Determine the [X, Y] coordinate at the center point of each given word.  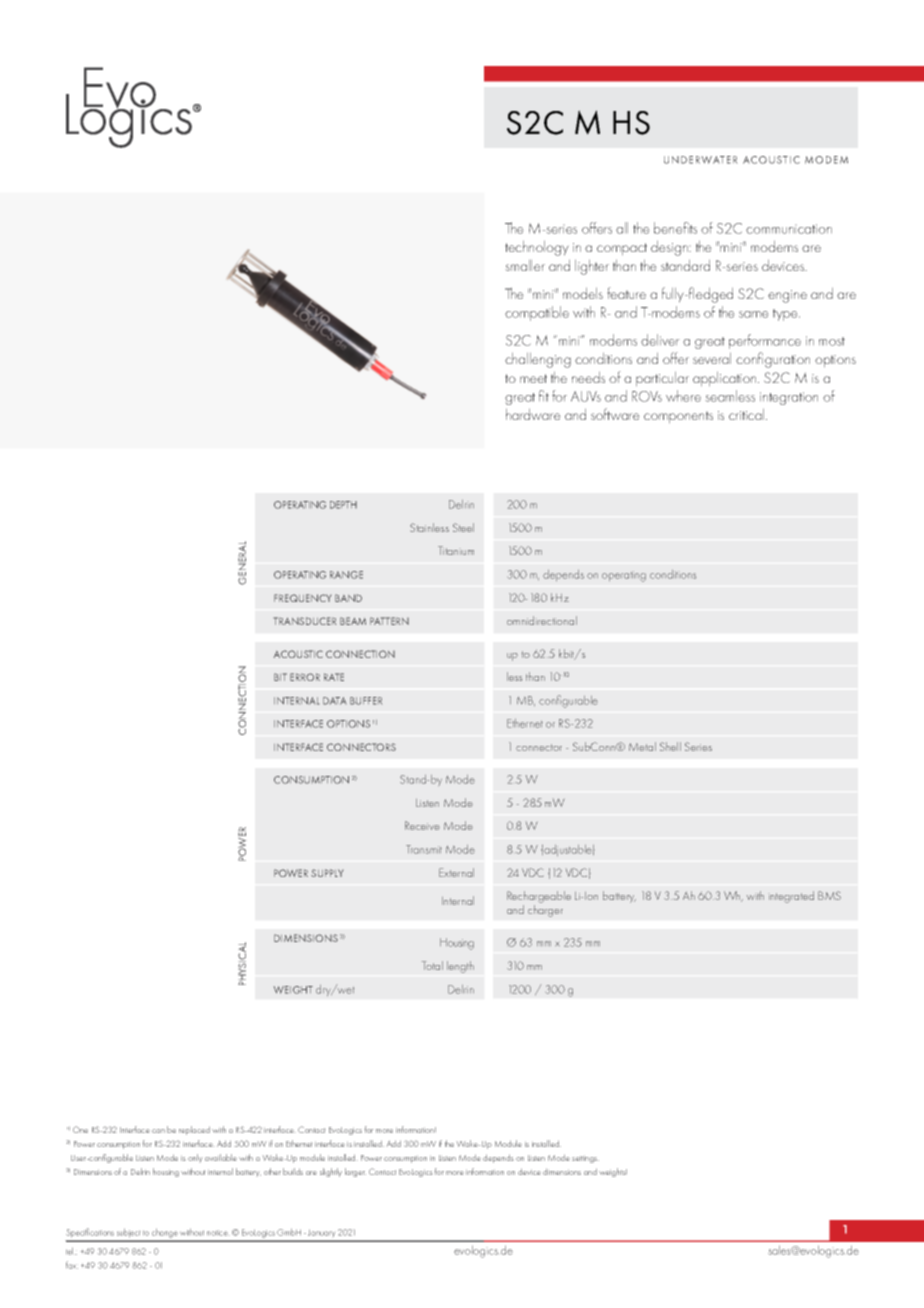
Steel [463, 527]
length [460, 967]
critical [748, 414]
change [165, 1235]
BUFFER [366, 701]
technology [537, 248]
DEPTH [343, 505]
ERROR [305, 677]
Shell [670, 746]
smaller [525, 265]
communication [789, 229]
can [158, 1131]
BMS [829, 895]
